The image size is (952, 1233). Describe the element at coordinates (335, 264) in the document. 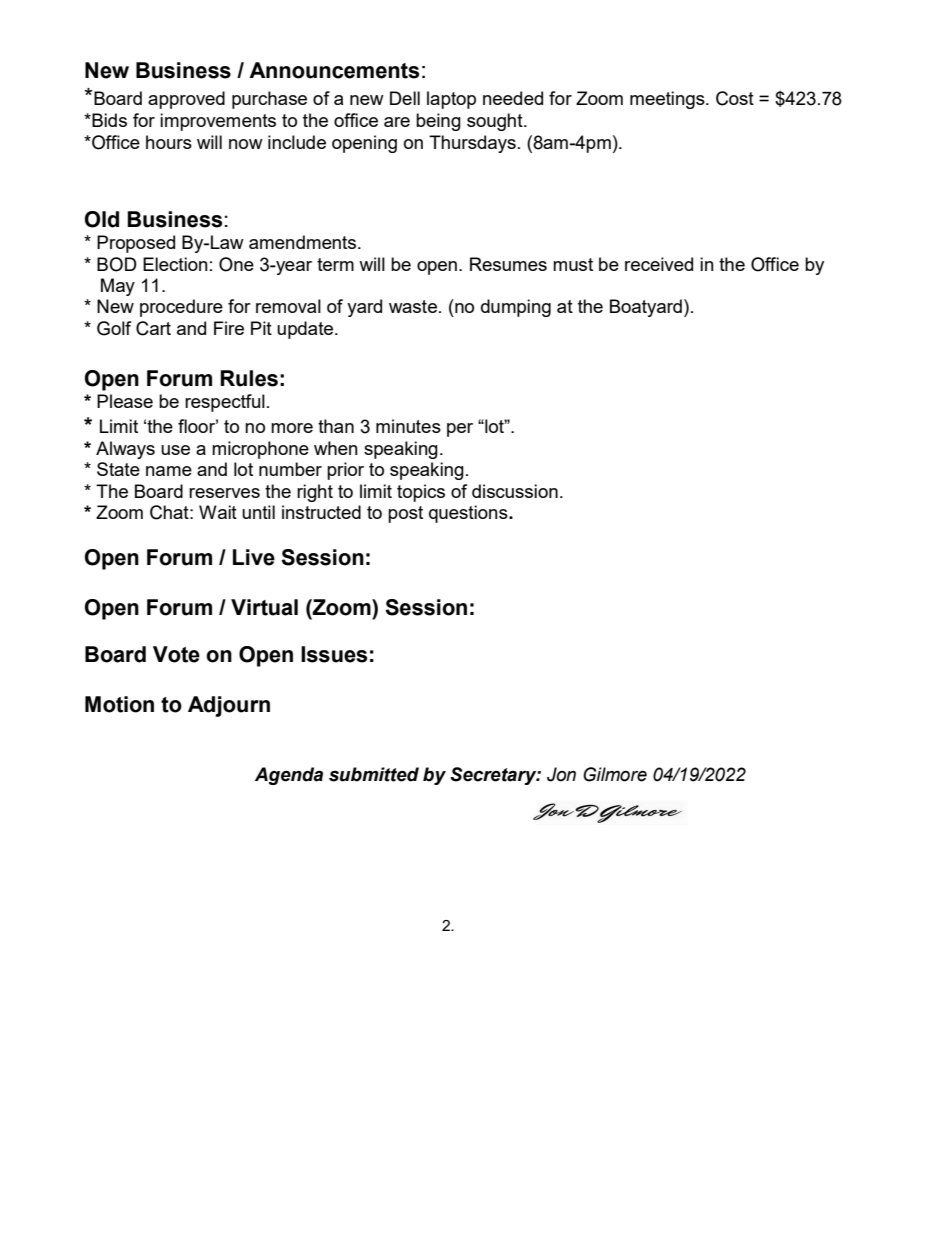

I see `term` at that location.
